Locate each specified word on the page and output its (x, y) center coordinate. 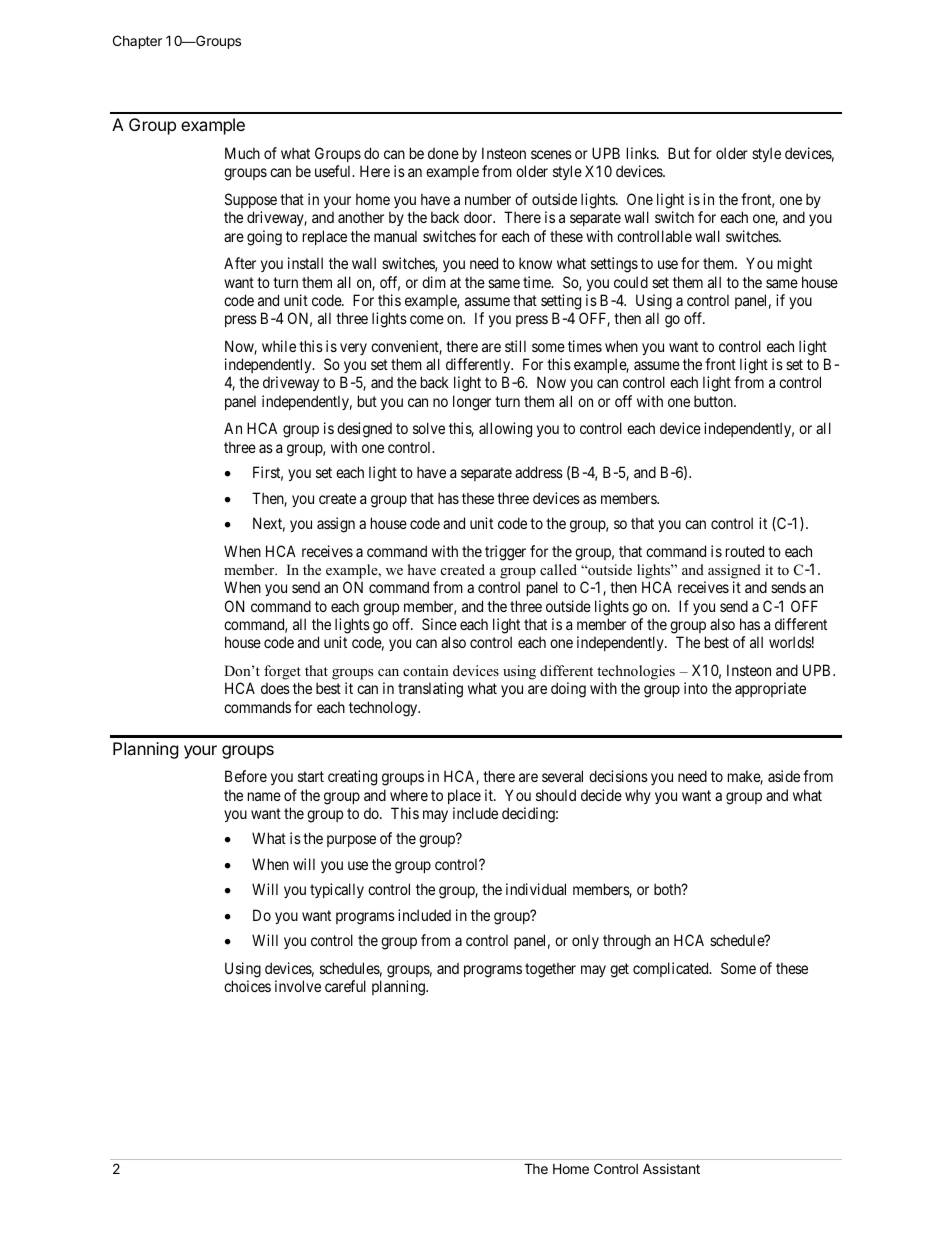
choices (247, 986)
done (443, 153)
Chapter (137, 42)
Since (439, 624)
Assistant (671, 1168)
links (642, 153)
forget (282, 672)
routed (745, 551)
